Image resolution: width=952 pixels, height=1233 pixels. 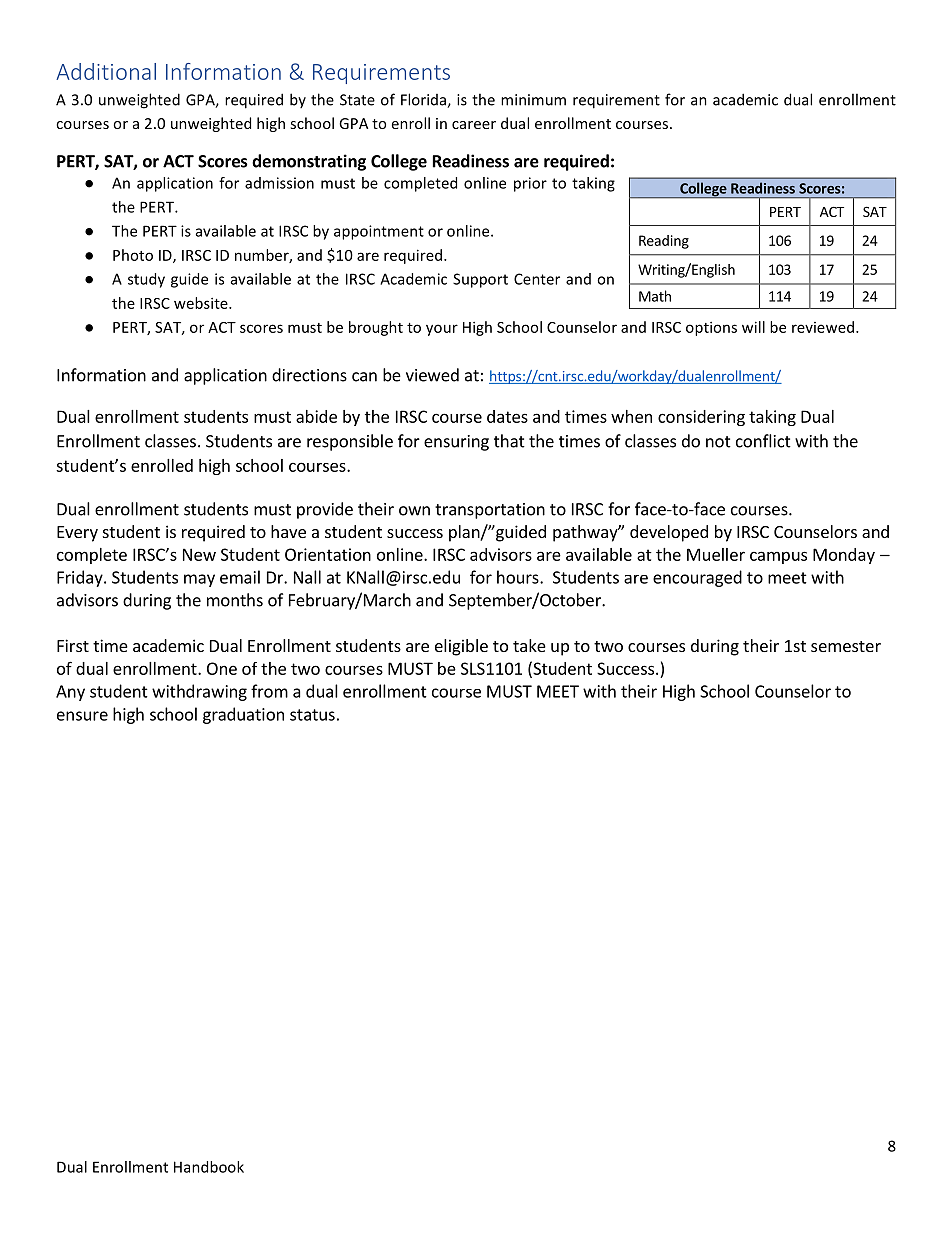 I want to click on career, so click(x=474, y=125).
